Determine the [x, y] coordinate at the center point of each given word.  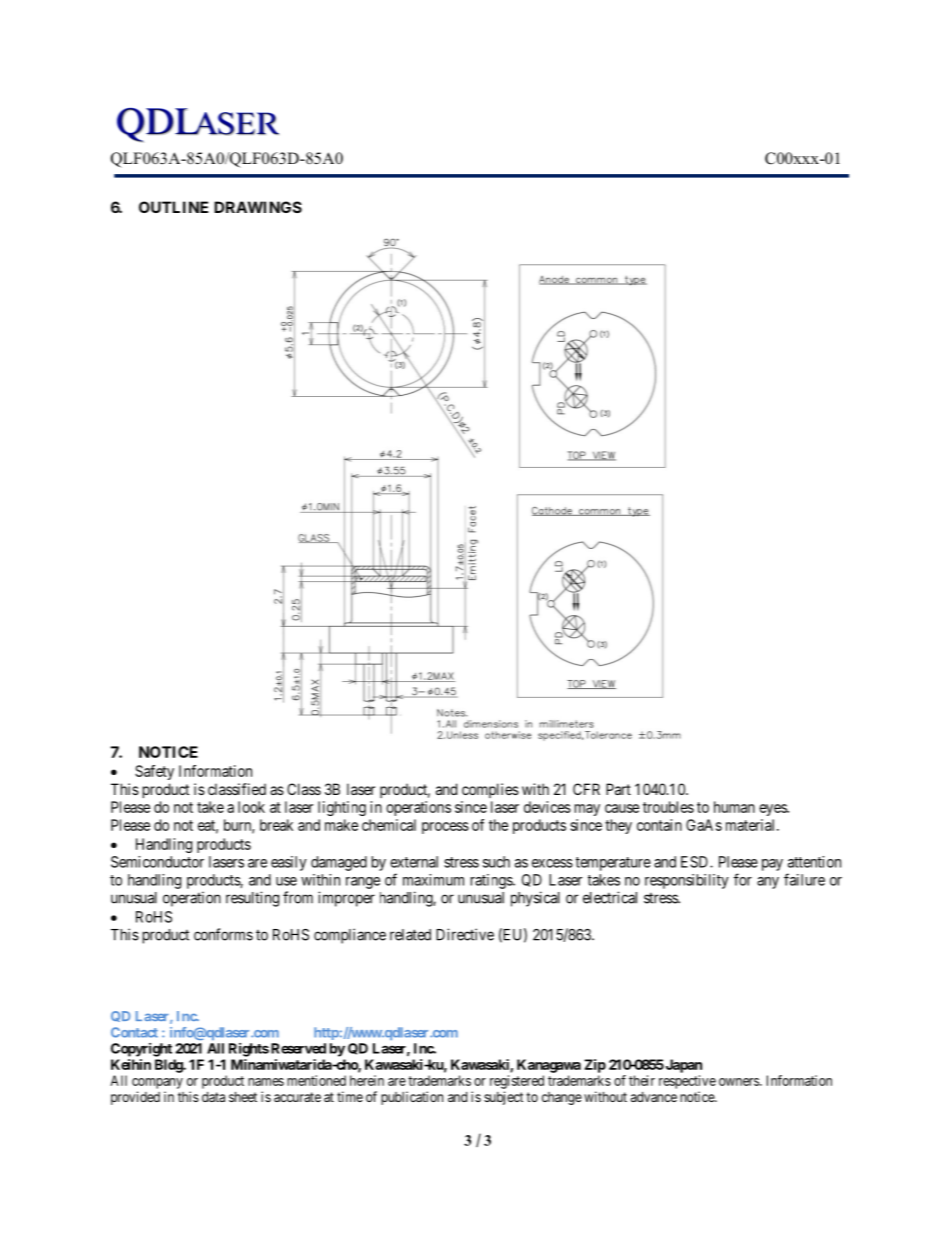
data [213, 1097]
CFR [586, 789]
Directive [465, 934]
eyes [773, 810]
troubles [668, 807]
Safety [154, 772]
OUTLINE [173, 207]
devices [547, 807]
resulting [252, 899]
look [251, 807]
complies [490, 790]
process [445, 828]
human [734, 807]
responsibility [687, 881]
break [276, 825]
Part [618, 789]
